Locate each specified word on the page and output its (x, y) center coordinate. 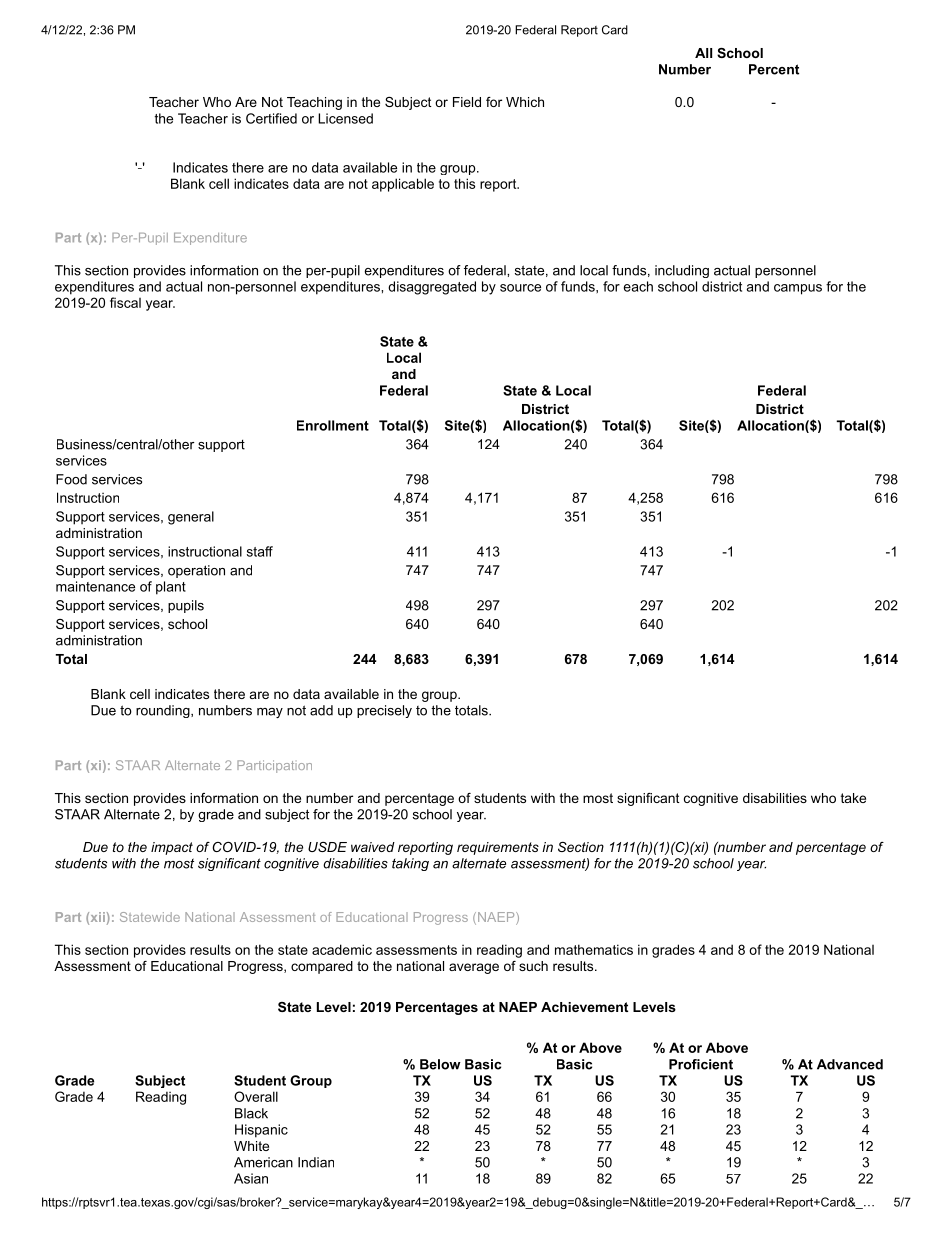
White (251, 1146)
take (853, 798)
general (191, 518)
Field (467, 102)
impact (172, 848)
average (474, 968)
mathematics (594, 949)
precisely (384, 711)
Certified (271, 118)
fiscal (125, 302)
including (682, 271)
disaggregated (432, 288)
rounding (164, 711)
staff (260, 551)
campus (798, 289)
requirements (498, 848)
